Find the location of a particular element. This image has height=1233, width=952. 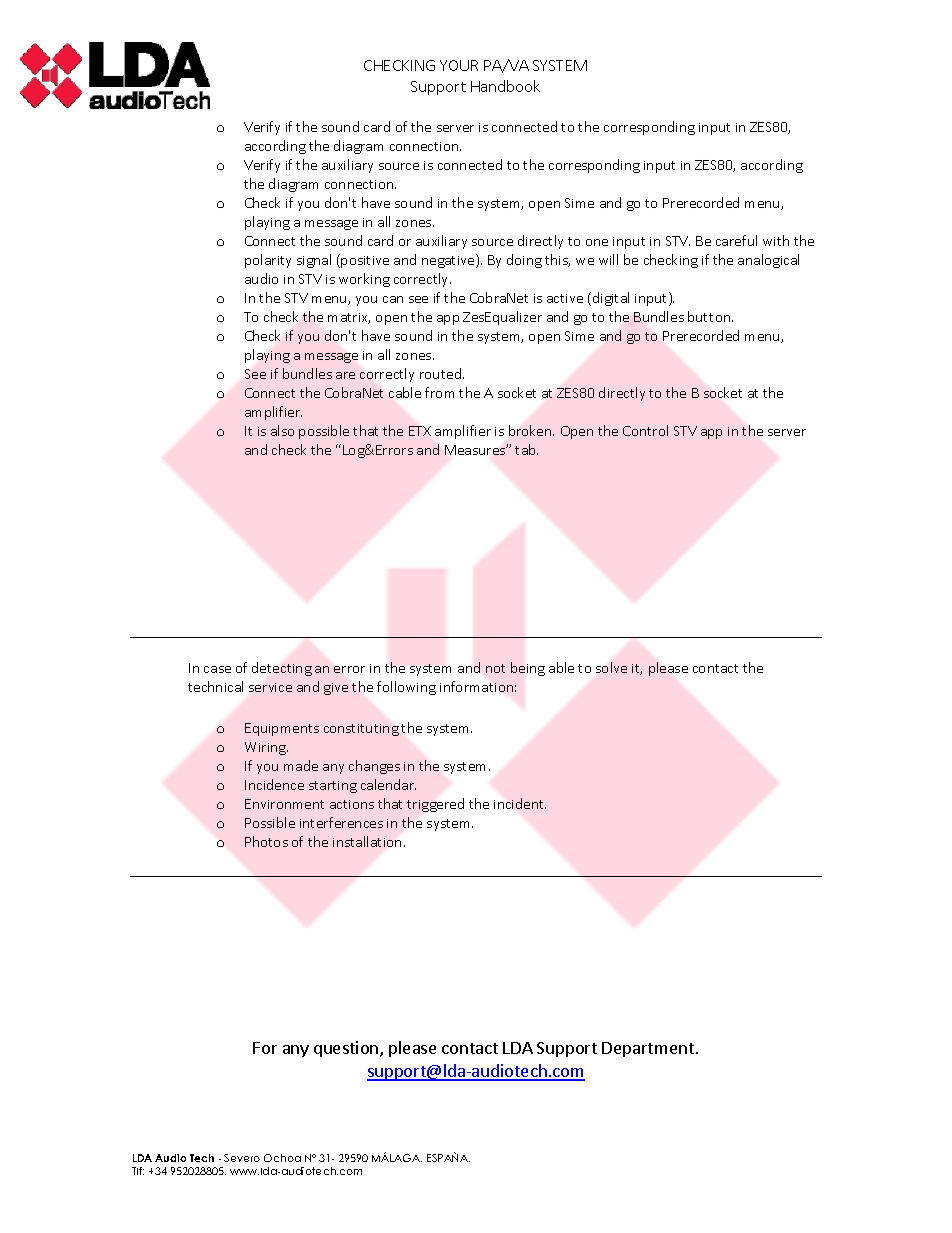

careful is located at coordinates (736, 240).
